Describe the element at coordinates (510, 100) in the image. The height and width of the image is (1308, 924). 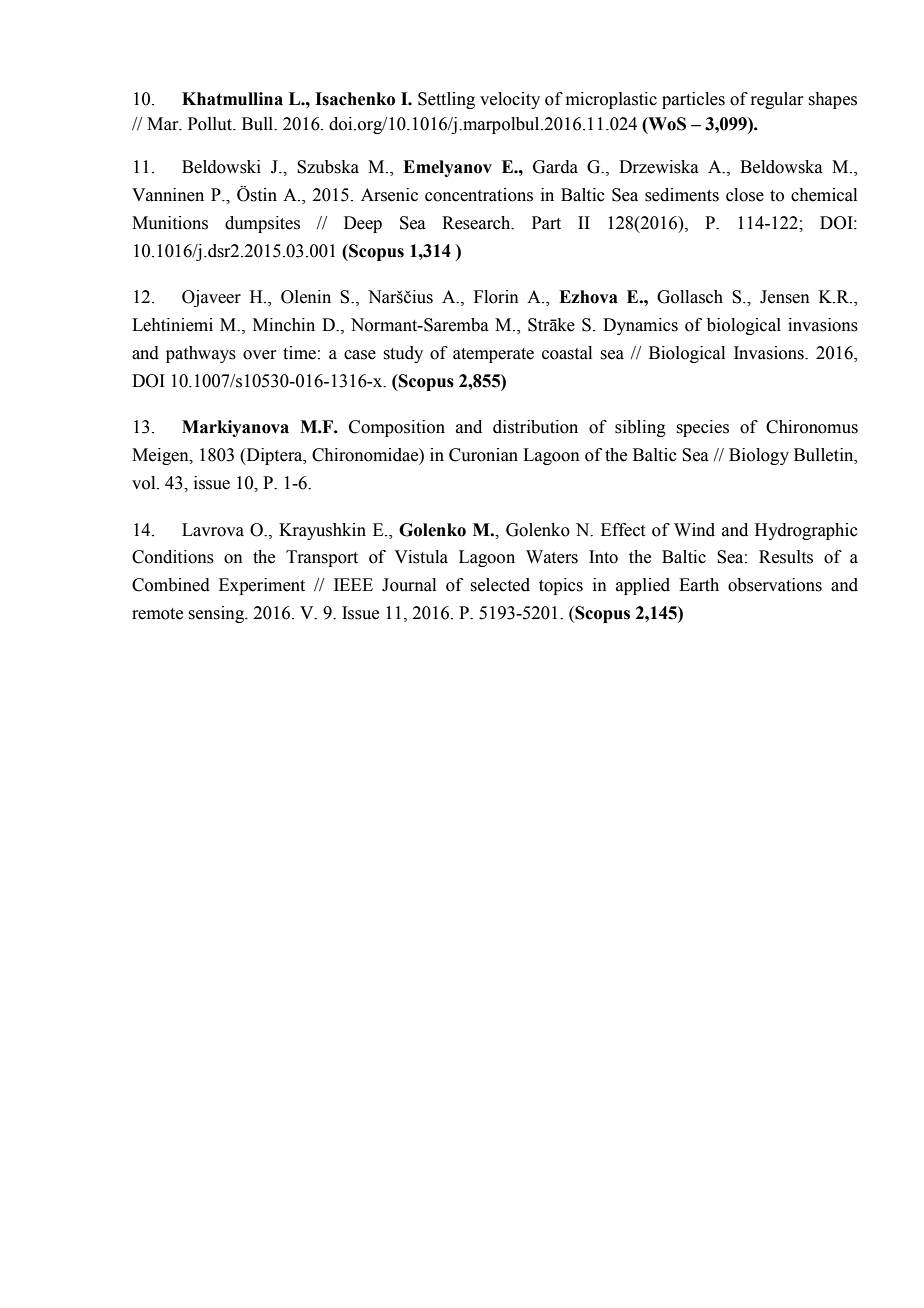
I see `velocity` at that location.
